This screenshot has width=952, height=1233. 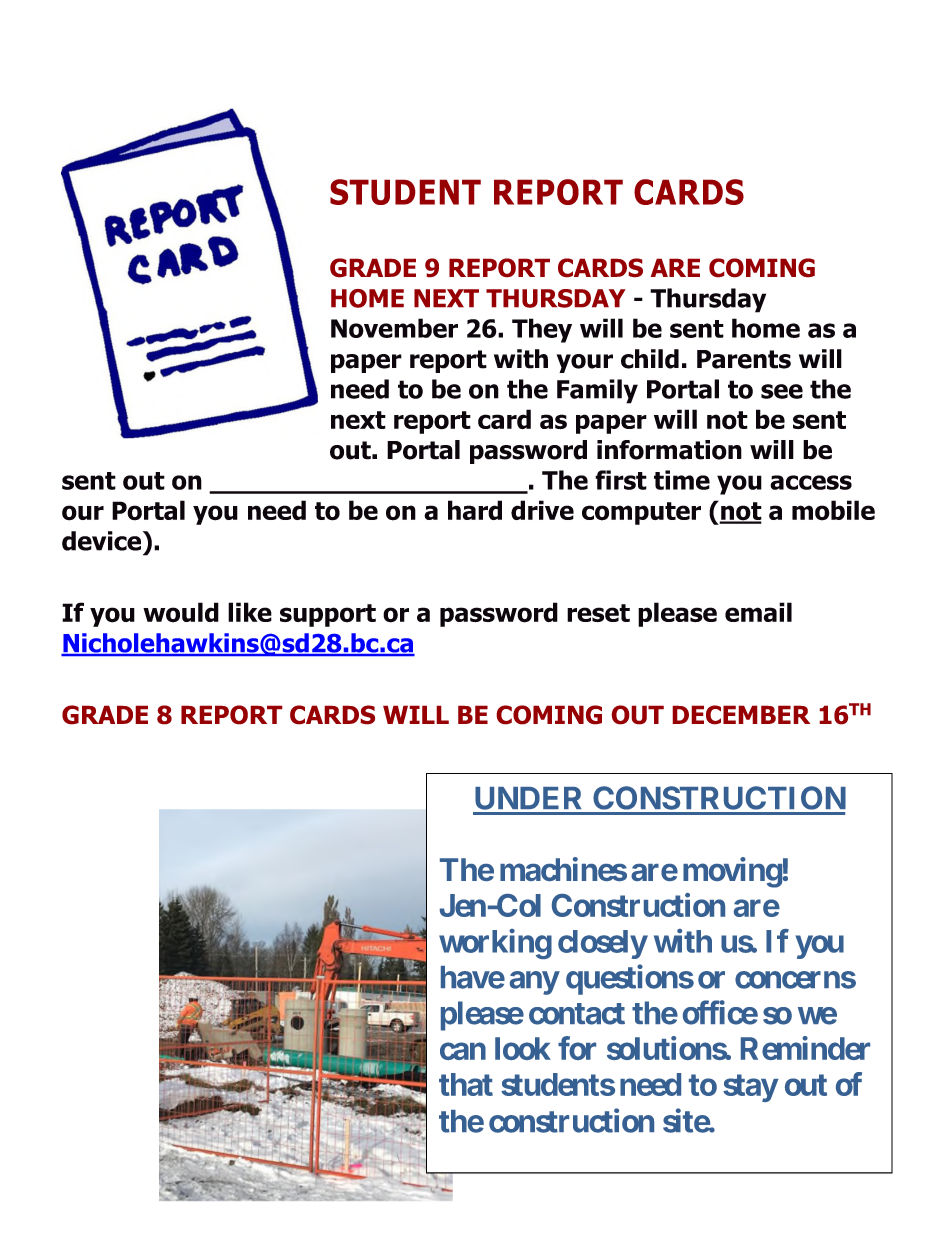 What do you see at coordinates (181, 612) in the screenshot?
I see `would` at bounding box center [181, 612].
